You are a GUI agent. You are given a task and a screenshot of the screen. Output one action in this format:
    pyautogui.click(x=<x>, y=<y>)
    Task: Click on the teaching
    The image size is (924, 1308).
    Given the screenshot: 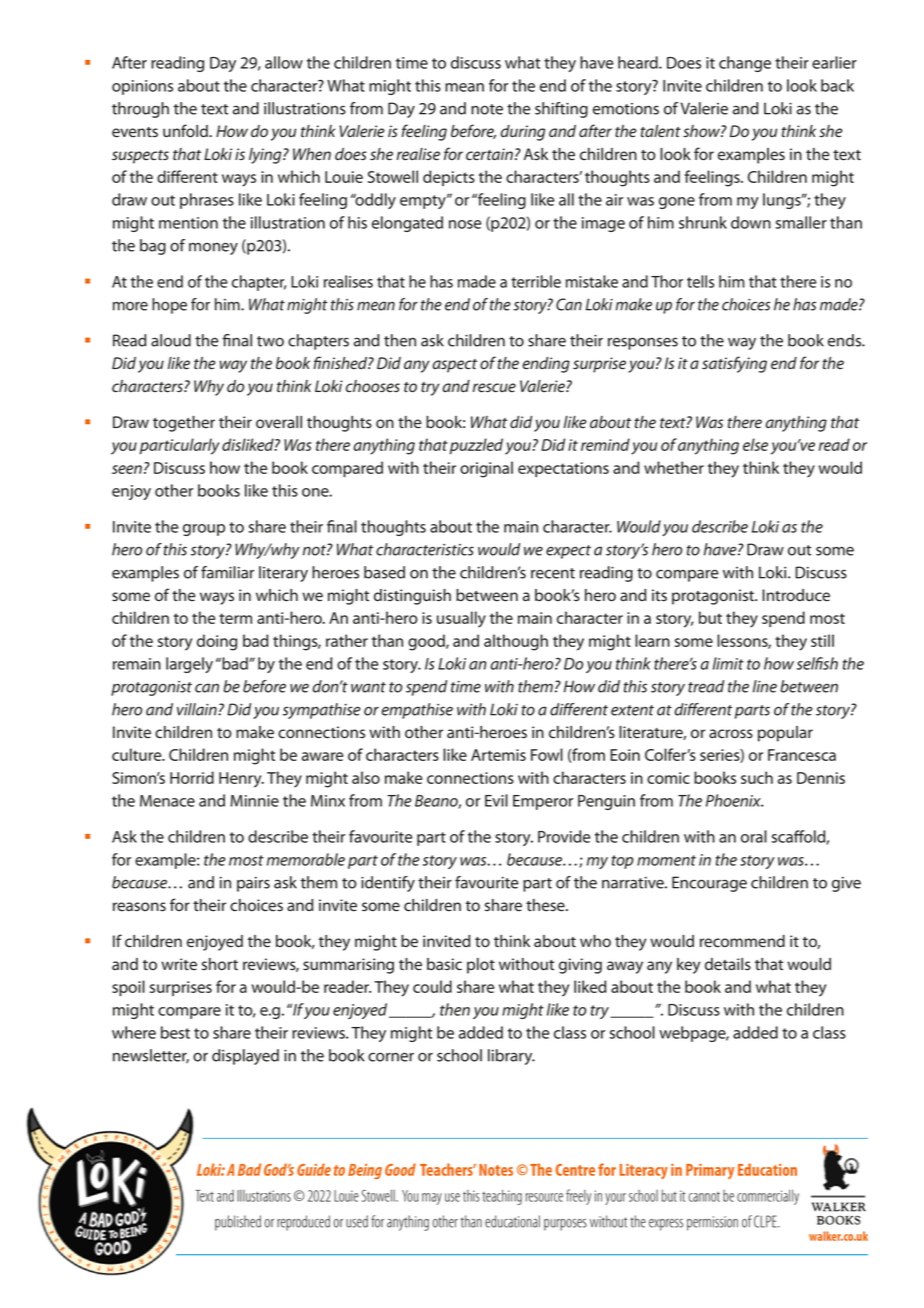 What is the action you would take?
    pyautogui.click(x=502, y=1197)
